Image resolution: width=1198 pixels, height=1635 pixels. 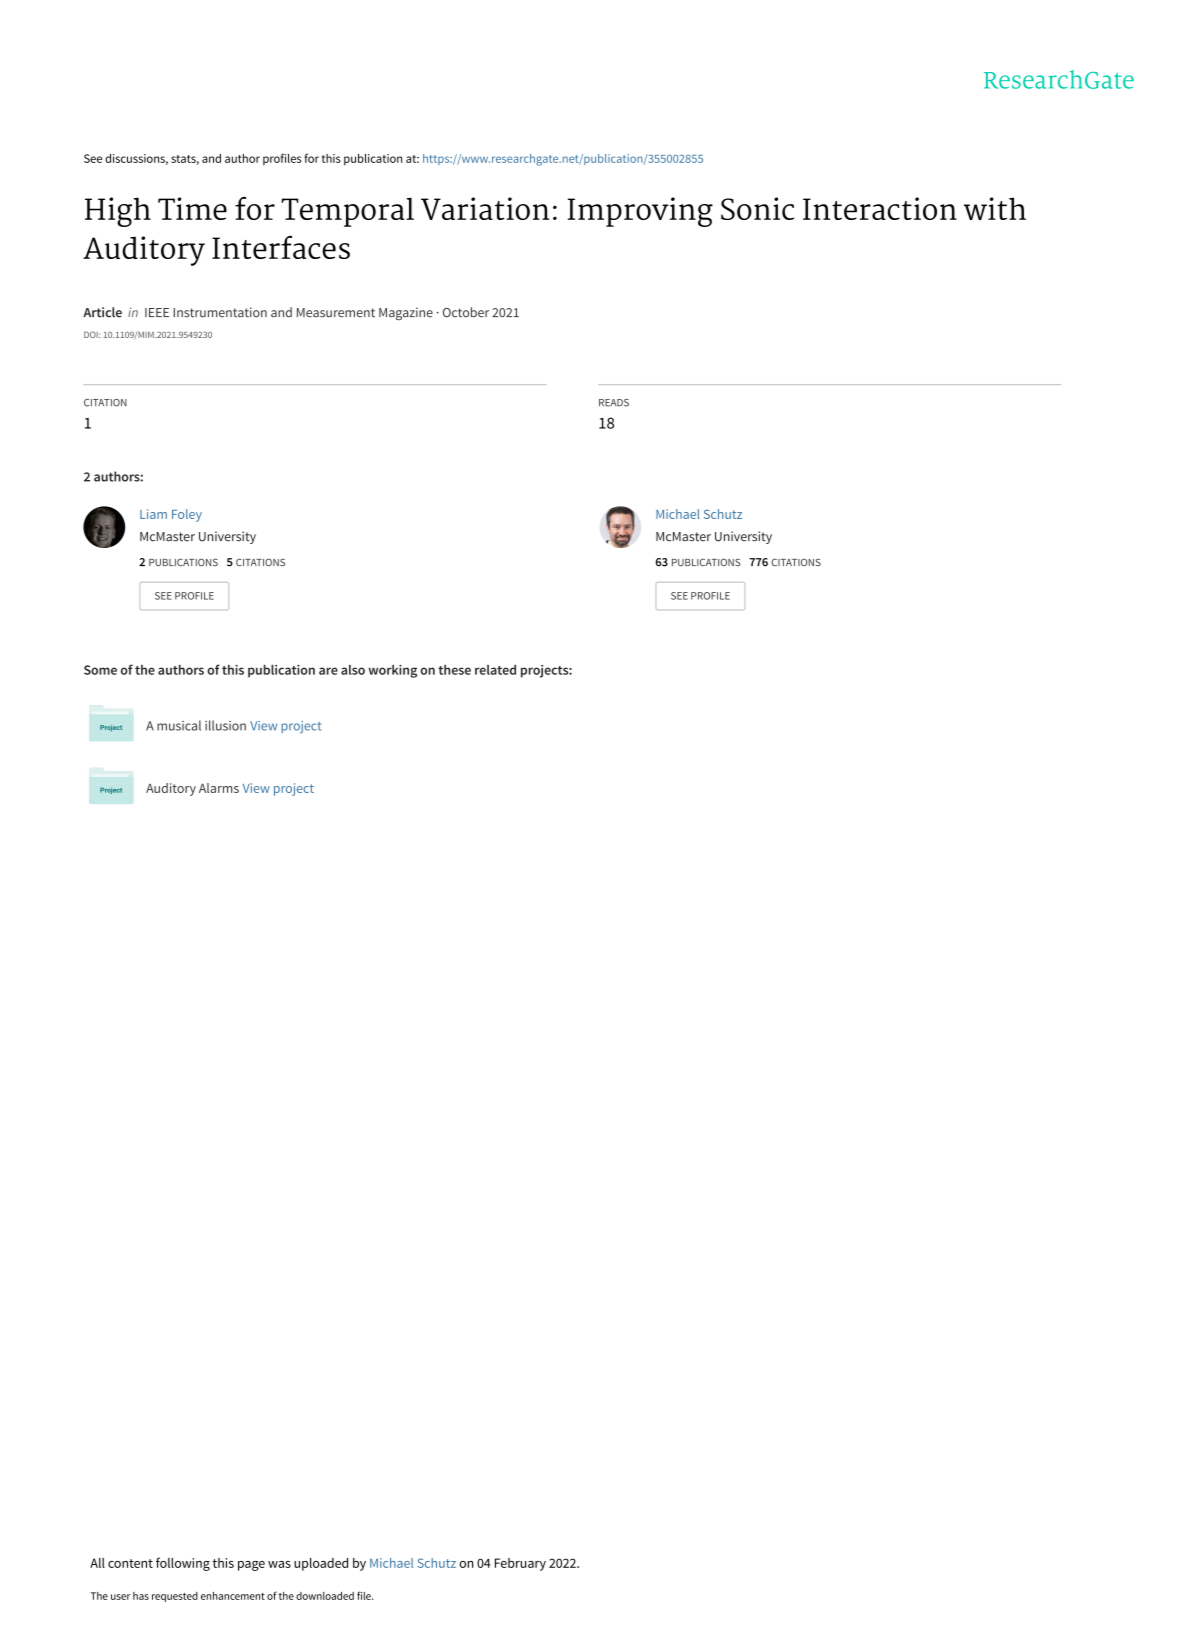 What do you see at coordinates (192, 208) in the image?
I see `Time` at bounding box center [192, 208].
